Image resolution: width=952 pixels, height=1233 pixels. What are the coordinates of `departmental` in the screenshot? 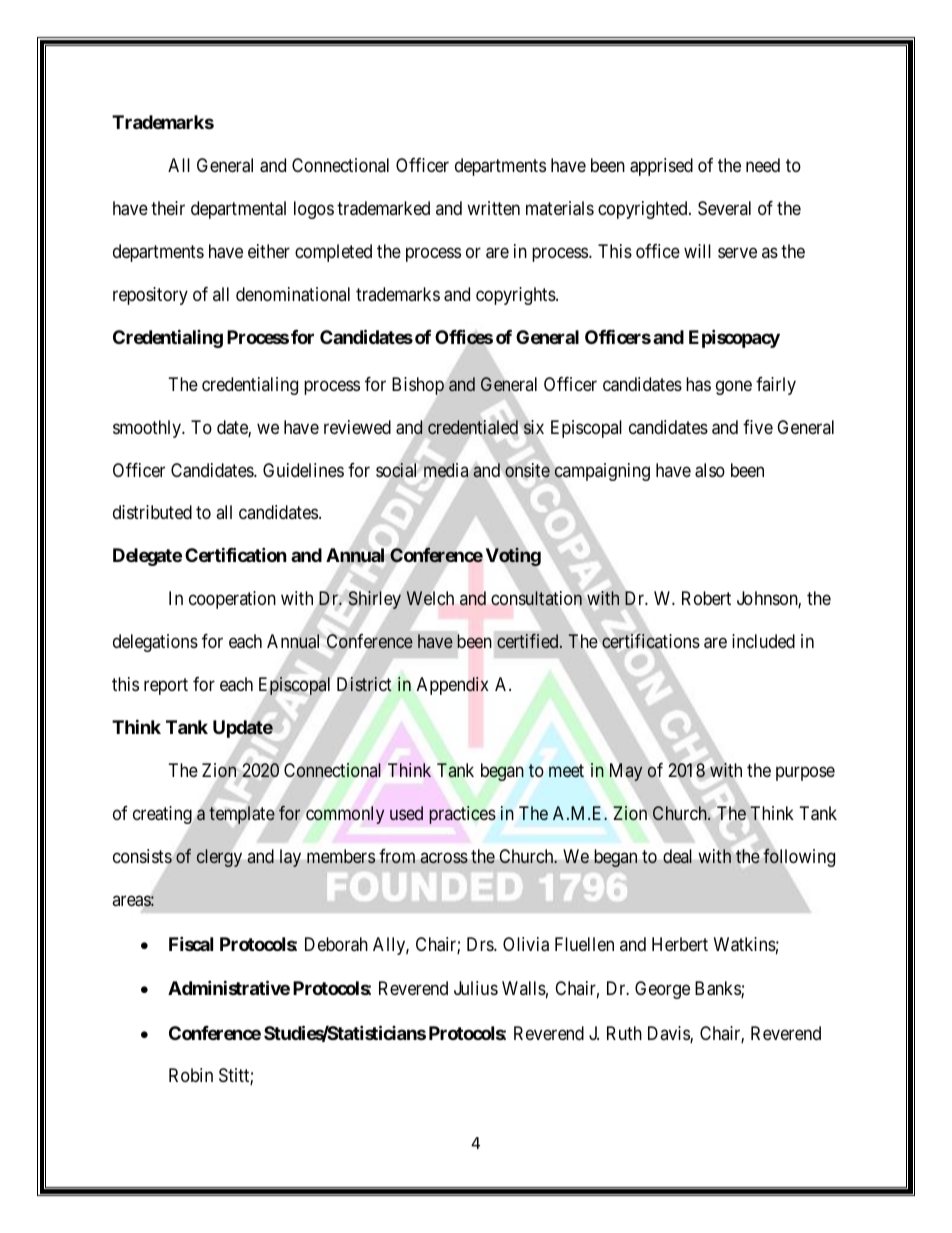 It's located at (238, 210).
